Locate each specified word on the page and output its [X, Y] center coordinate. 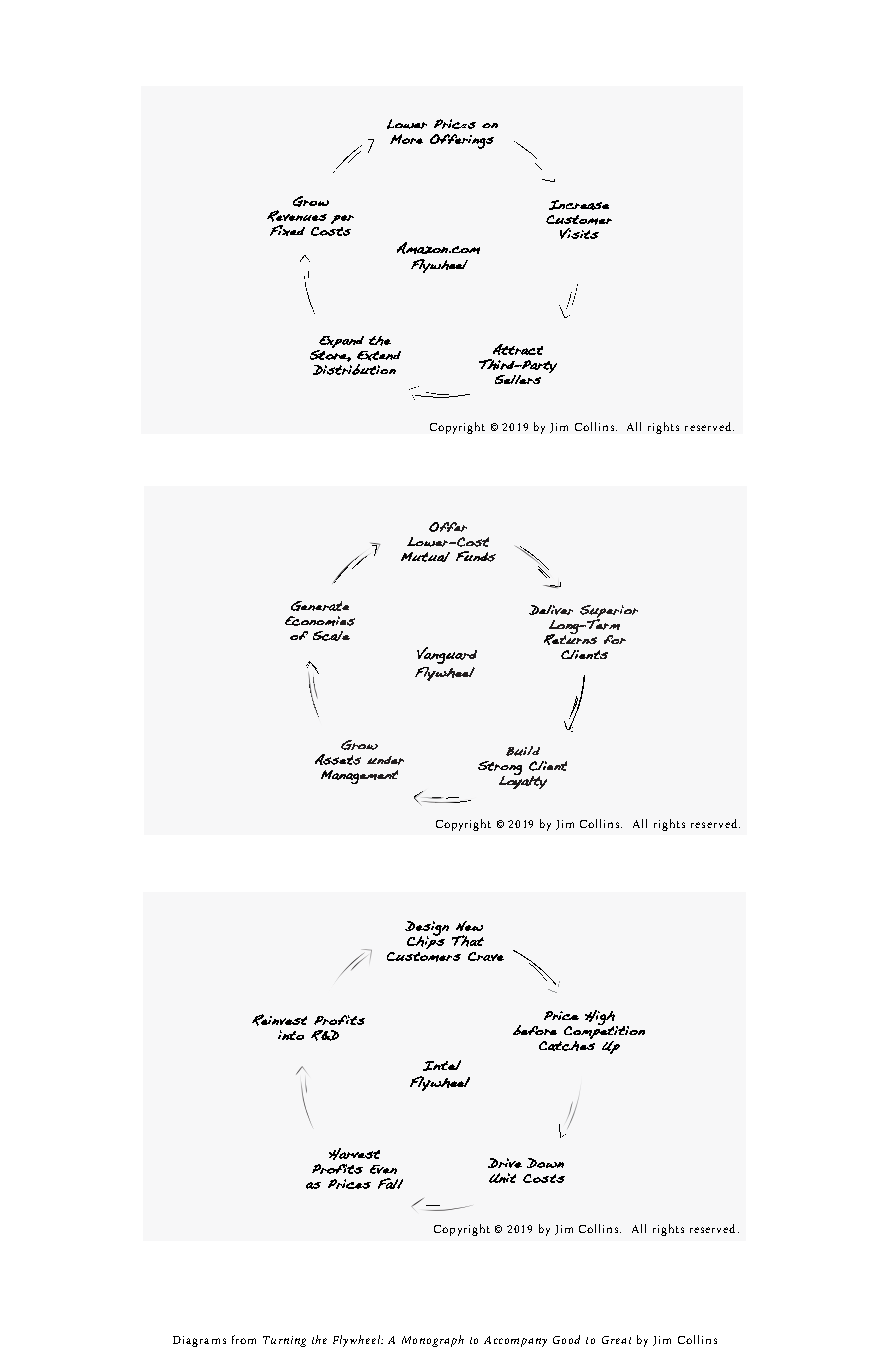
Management [359, 777]
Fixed [287, 230]
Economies [320, 621]
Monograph [433, 1341]
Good [566, 1339]
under [385, 760]
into [291, 1035]
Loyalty [523, 781]
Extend [379, 356]
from [244, 1339]
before [535, 1030]
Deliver [551, 610]
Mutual [425, 557]
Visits [579, 233]
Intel [442, 1065]
